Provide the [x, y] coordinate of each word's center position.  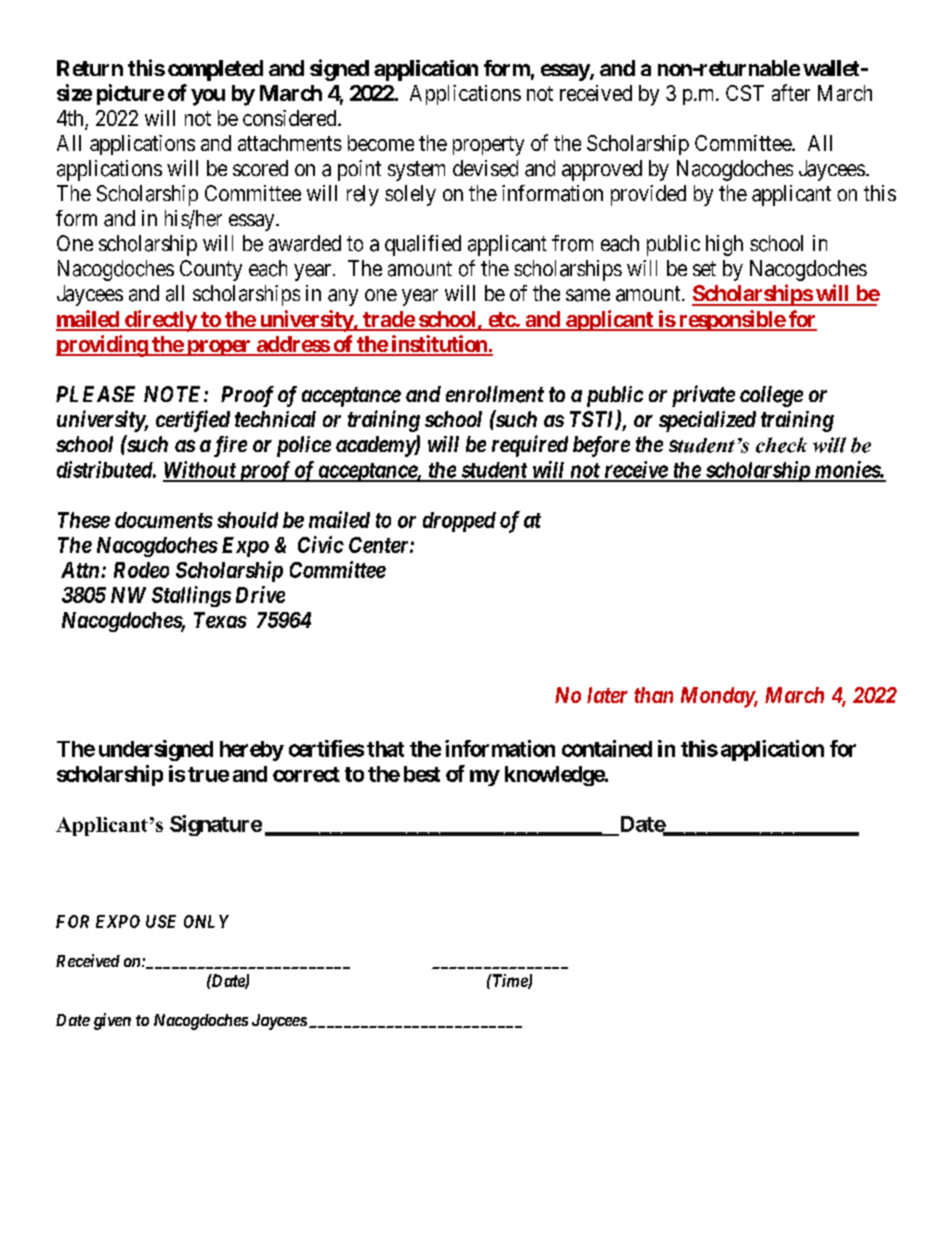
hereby [252, 751]
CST [745, 93]
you [208, 97]
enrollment [495, 394]
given [112, 1021]
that [385, 749]
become [381, 143]
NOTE [174, 394]
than [653, 695]
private [703, 396]
